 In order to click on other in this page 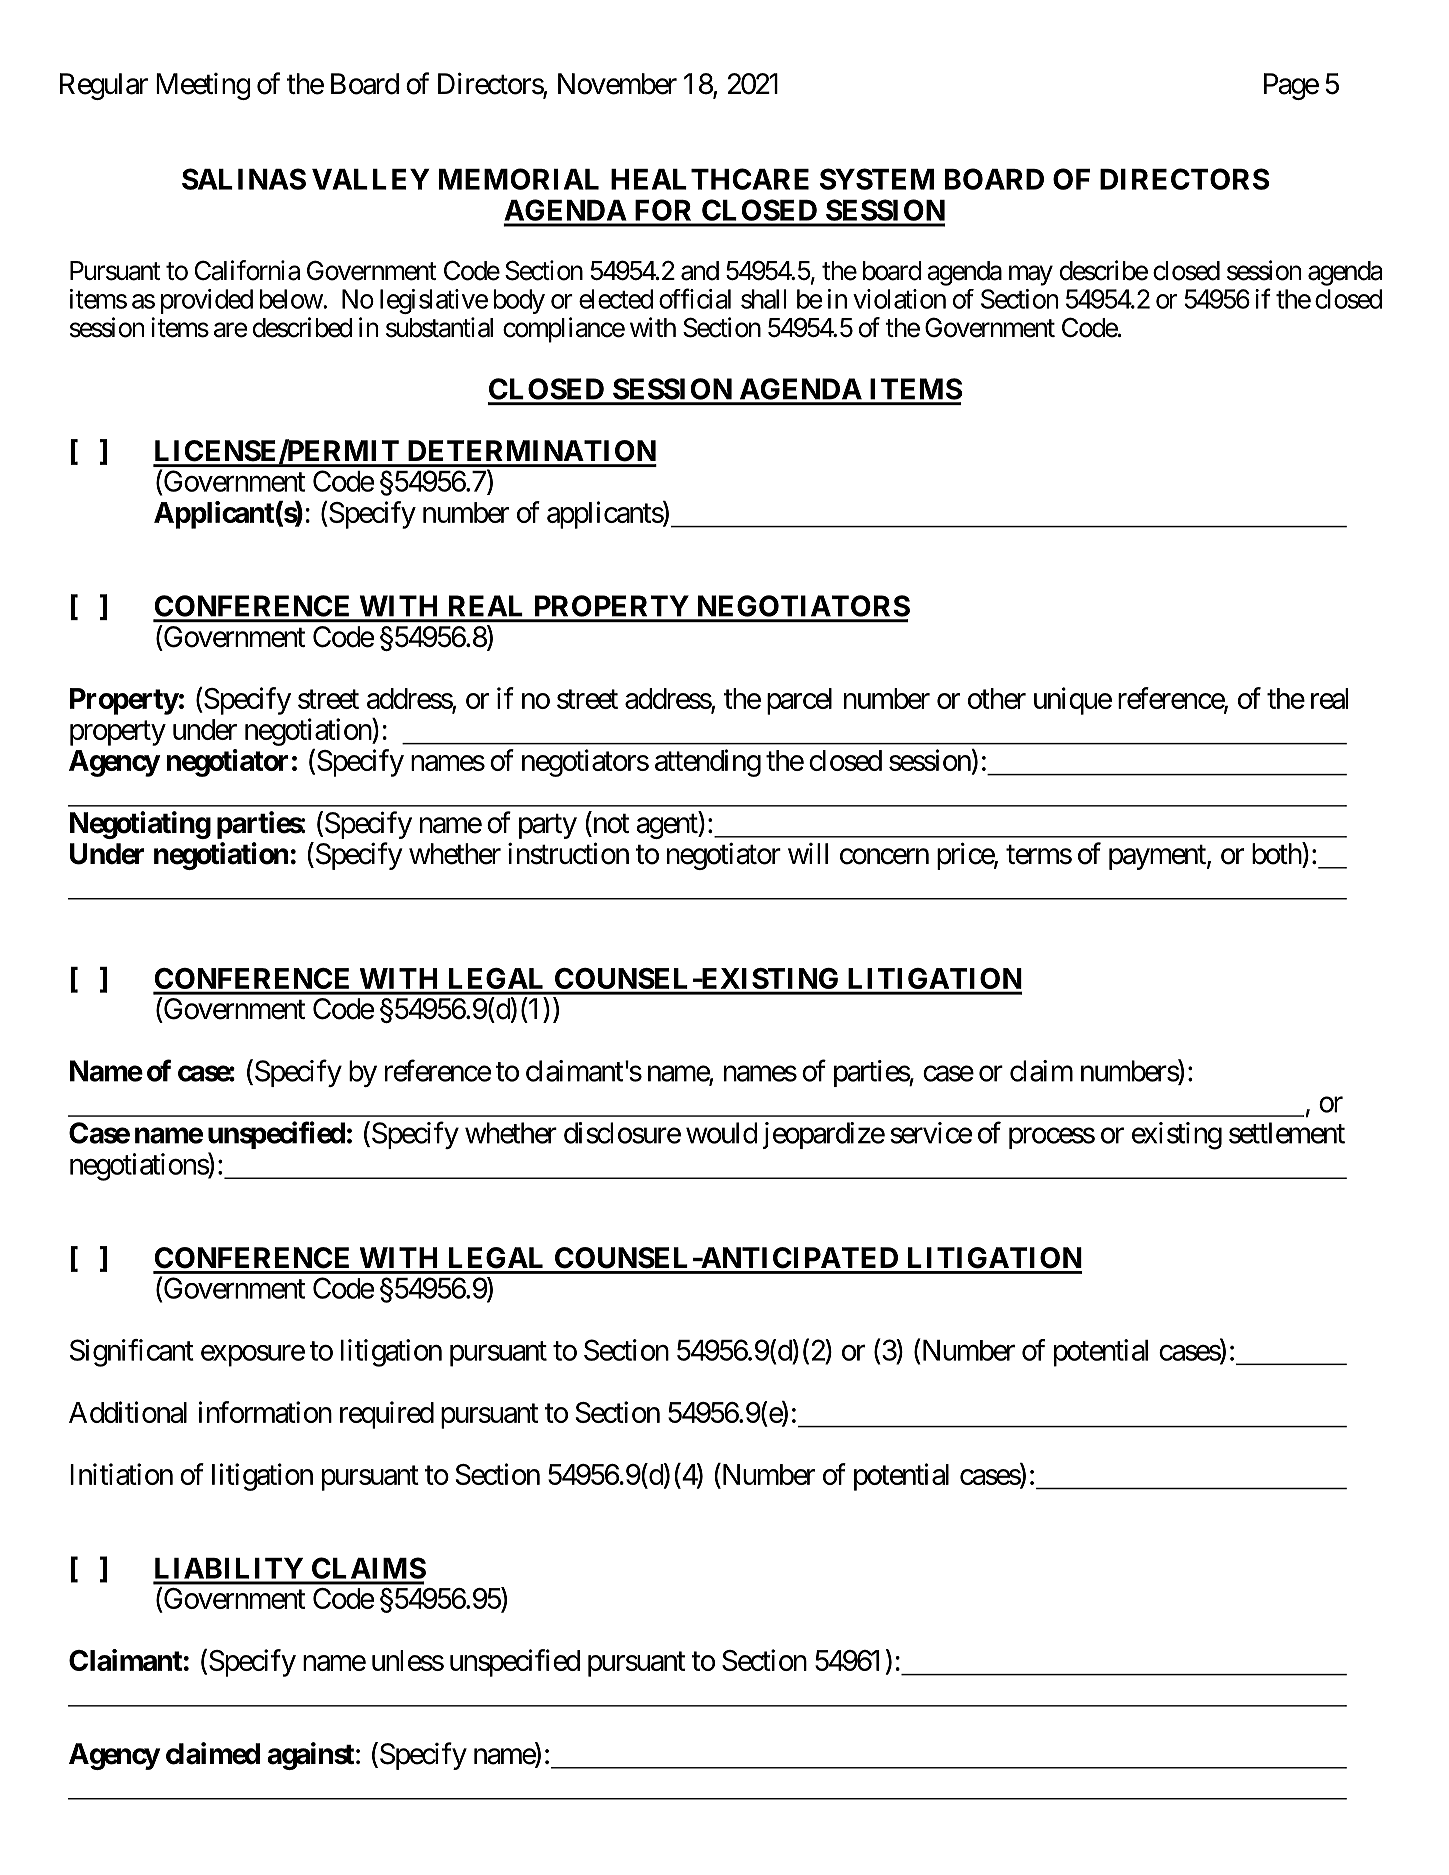, I will do `click(997, 698)`.
